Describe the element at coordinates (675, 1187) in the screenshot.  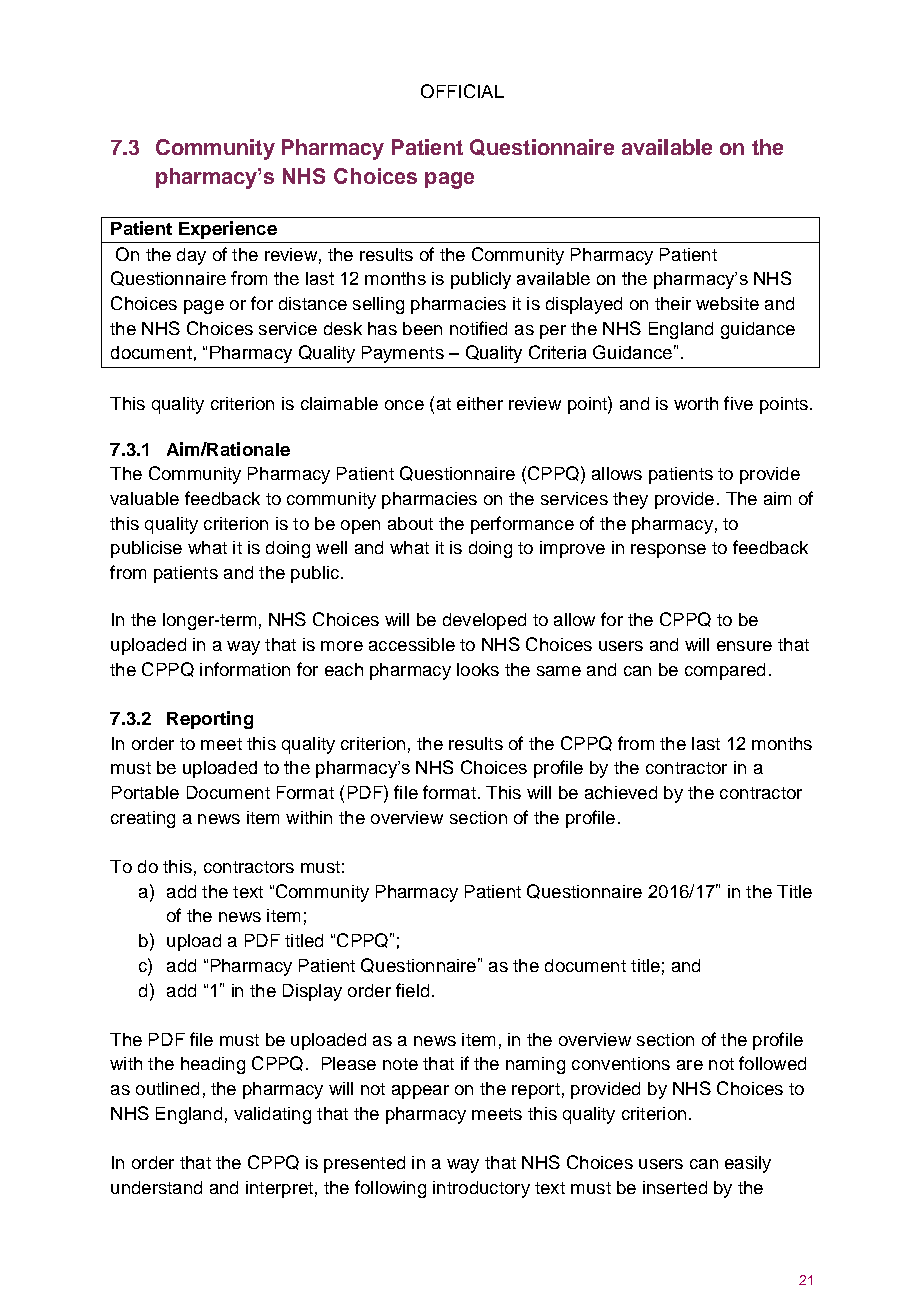
I see `inserted` at that location.
